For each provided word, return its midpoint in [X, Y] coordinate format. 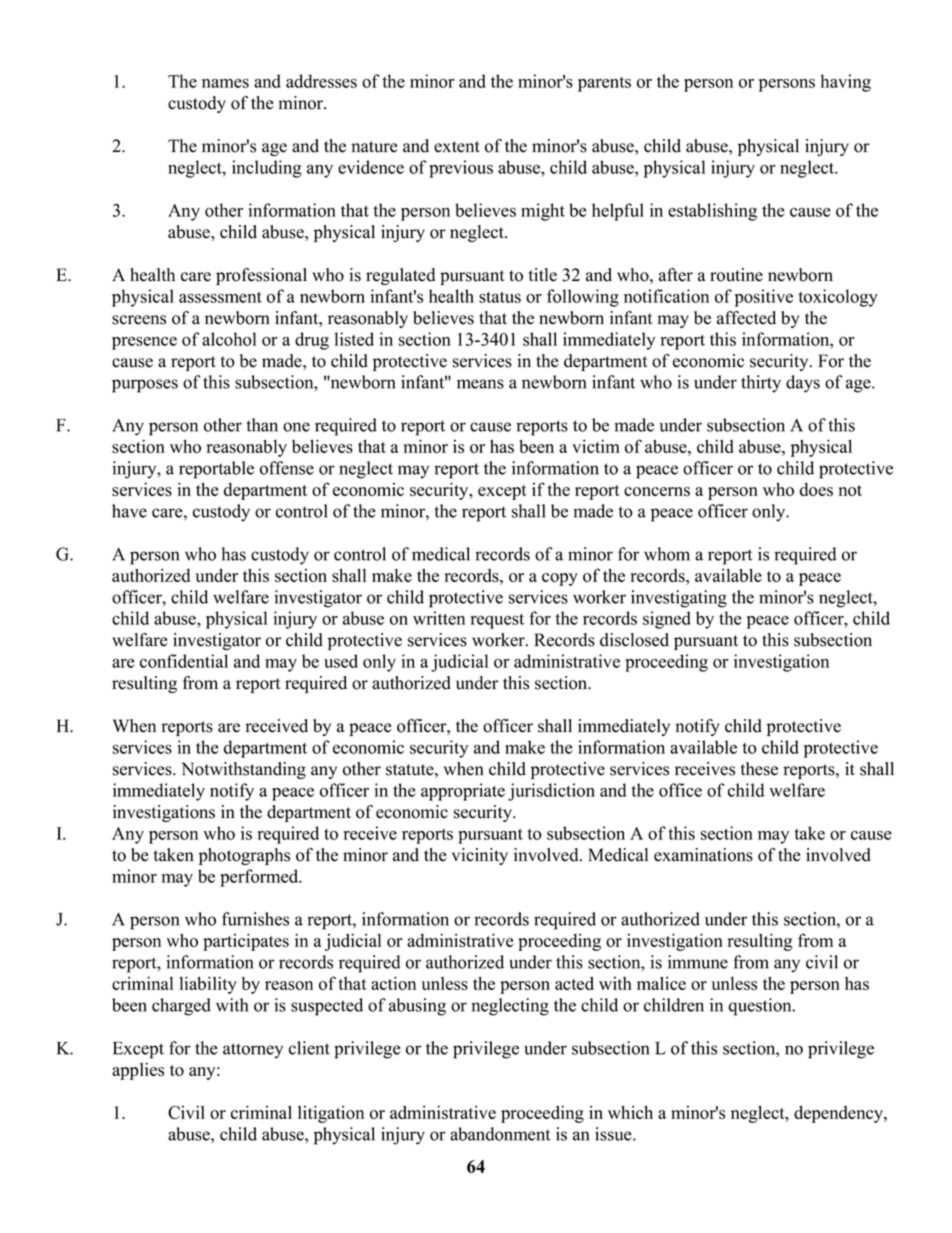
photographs [244, 856]
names [225, 83]
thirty [761, 384]
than [262, 425]
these [759, 769]
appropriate [463, 792]
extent [457, 147]
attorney [253, 1051]
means [480, 384]
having [846, 83]
